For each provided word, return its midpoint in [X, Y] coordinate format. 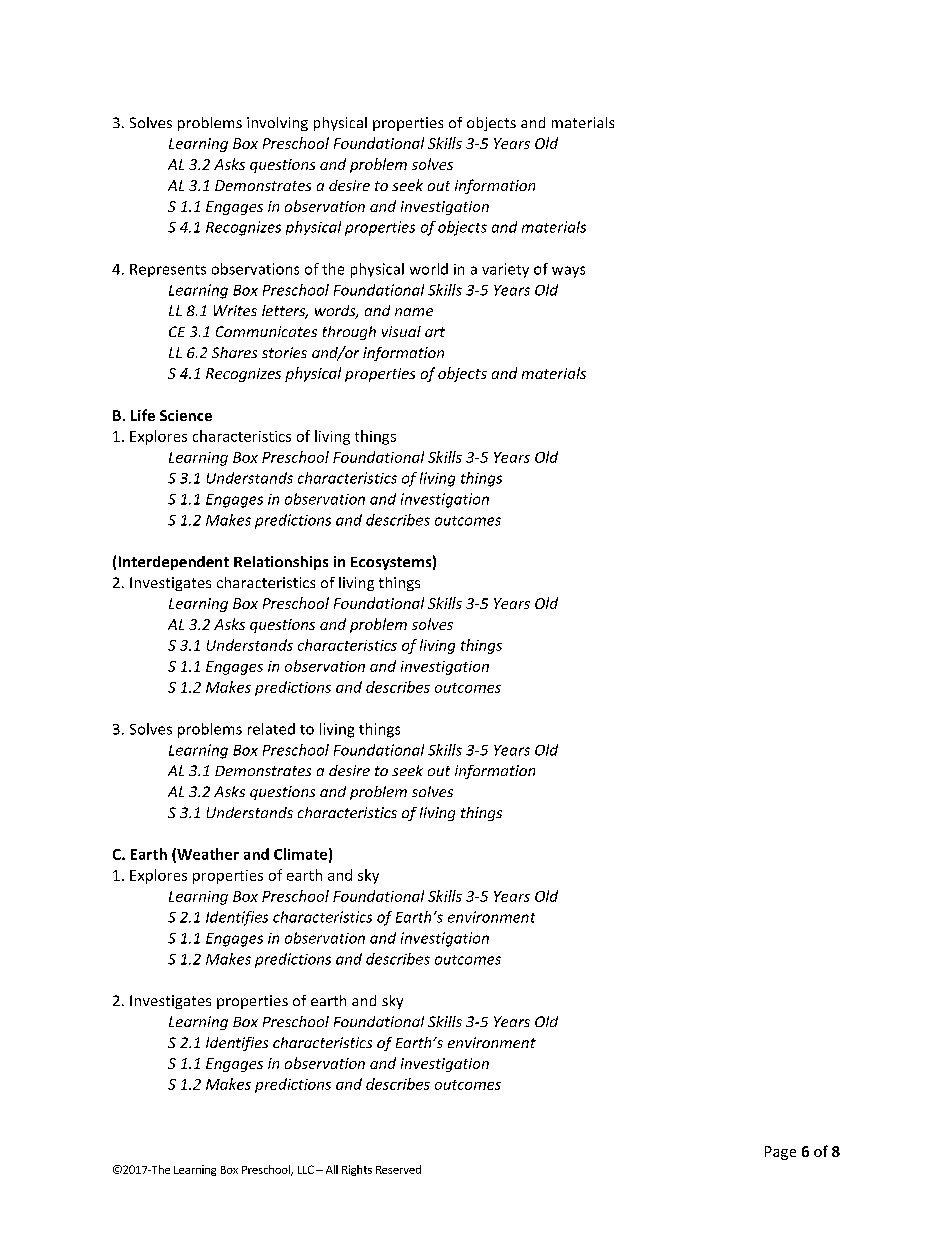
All [332, 1169]
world [429, 269]
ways [568, 272]
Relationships [281, 563]
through [349, 333]
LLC [306, 1169]
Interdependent [174, 563]
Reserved [398, 1169]
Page [780, 1153]
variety [505, 270]
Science [186, 415]
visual [401, 331]
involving [277, 124]
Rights [357, 1170]
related [271, 729]
